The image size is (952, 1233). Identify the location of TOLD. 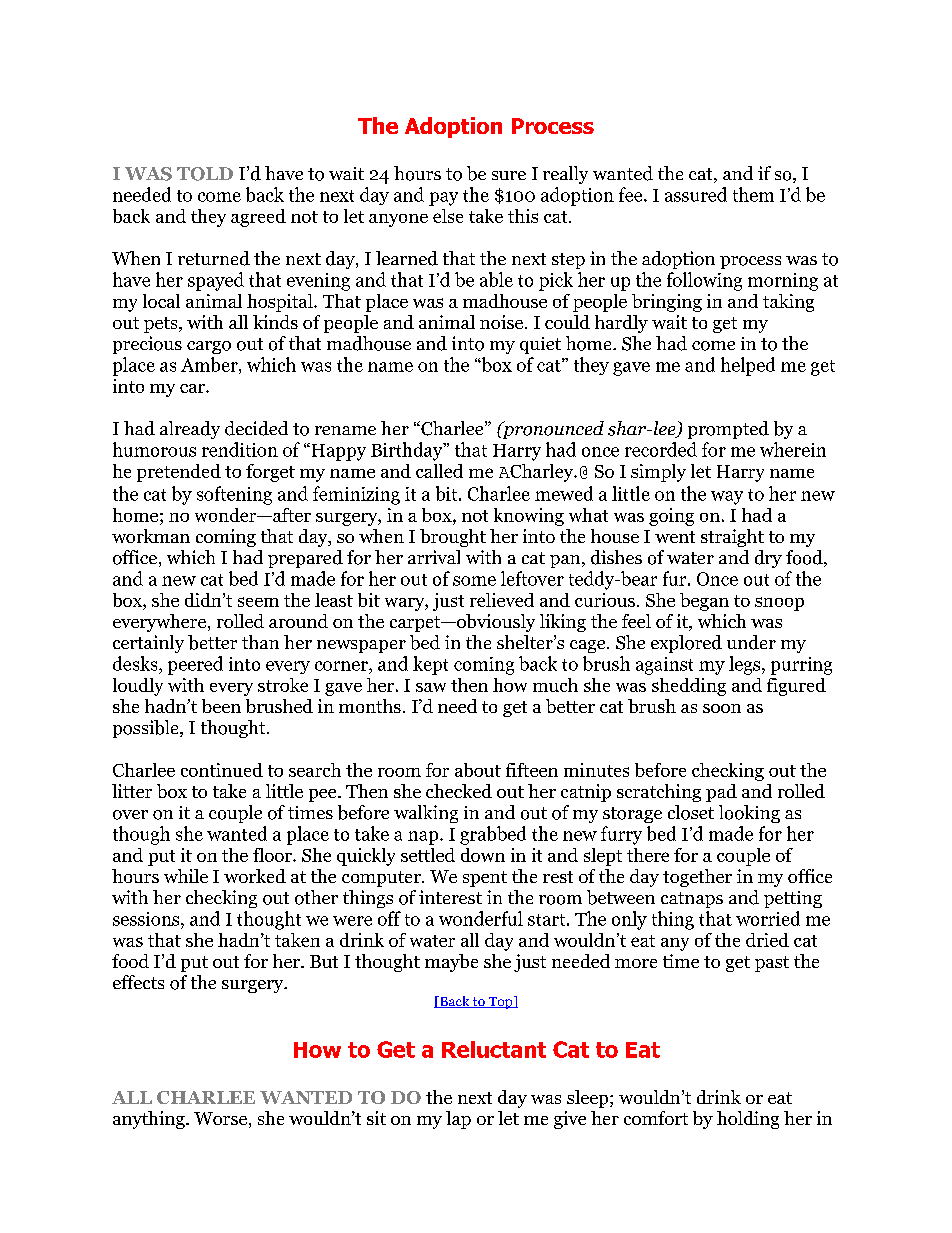
(205, 174).
